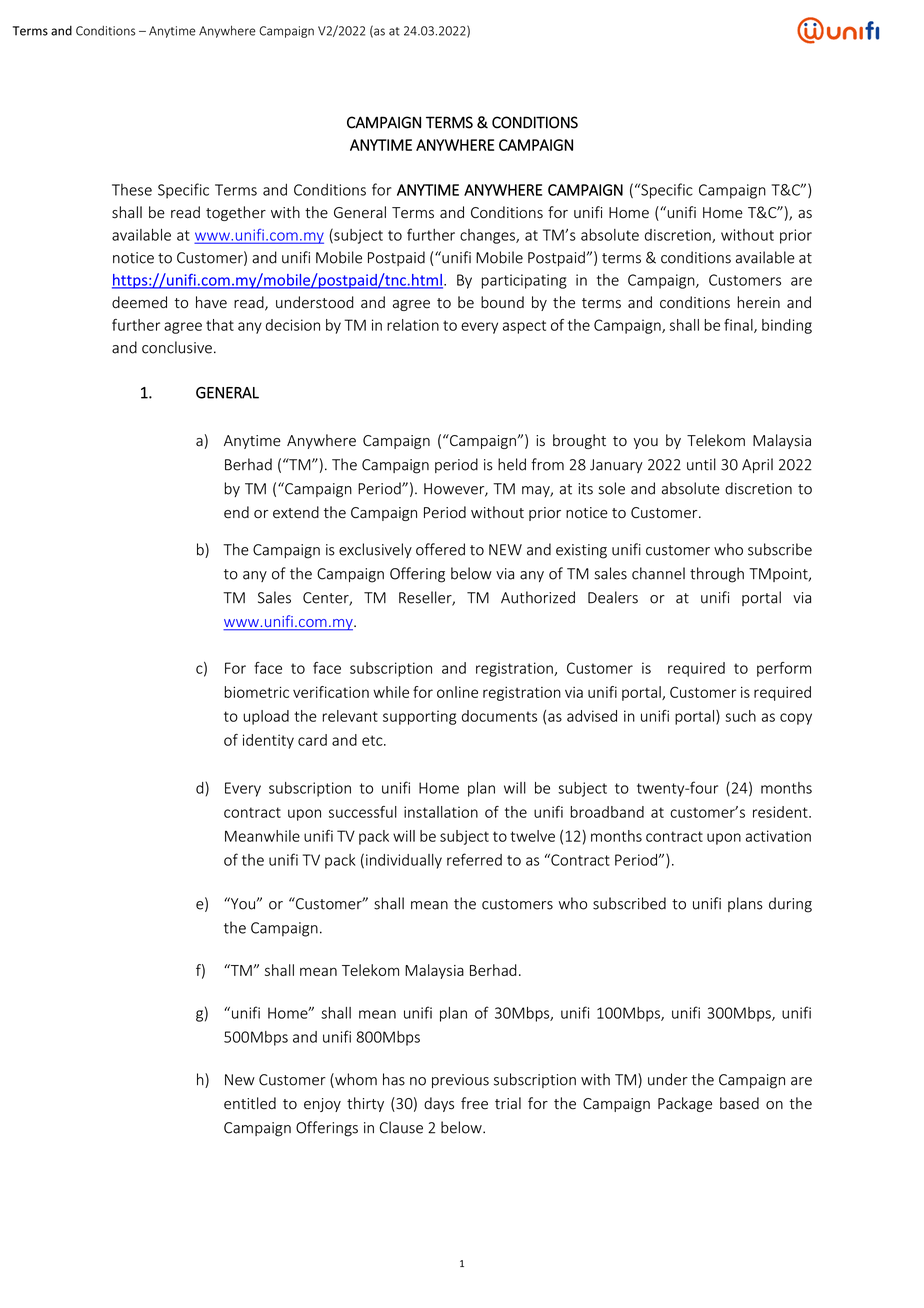 The image size is (924, 1308). I want to click on identity, so click(268, 741).
